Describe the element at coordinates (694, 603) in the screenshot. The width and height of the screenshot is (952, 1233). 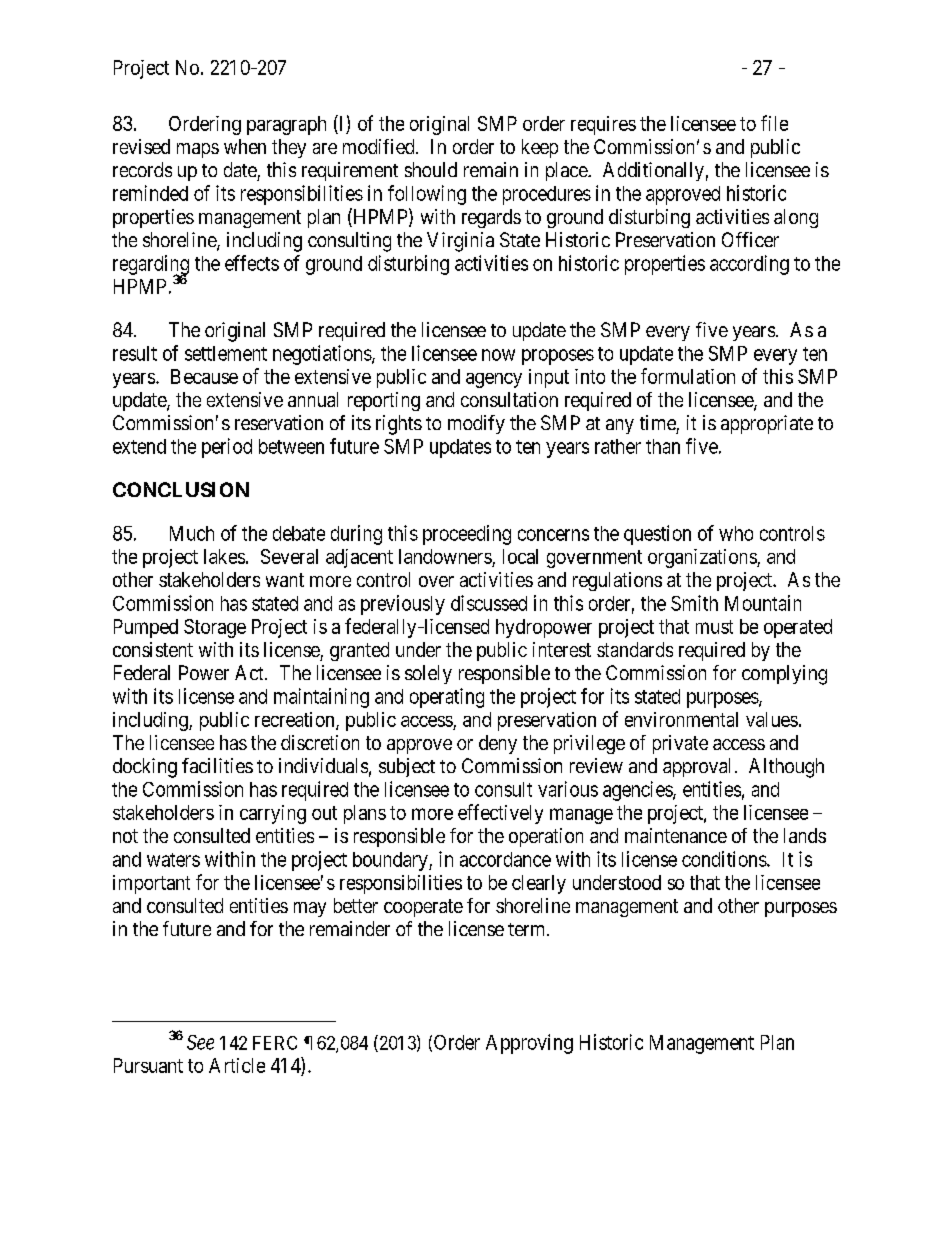
I see `Smith` at that location.
